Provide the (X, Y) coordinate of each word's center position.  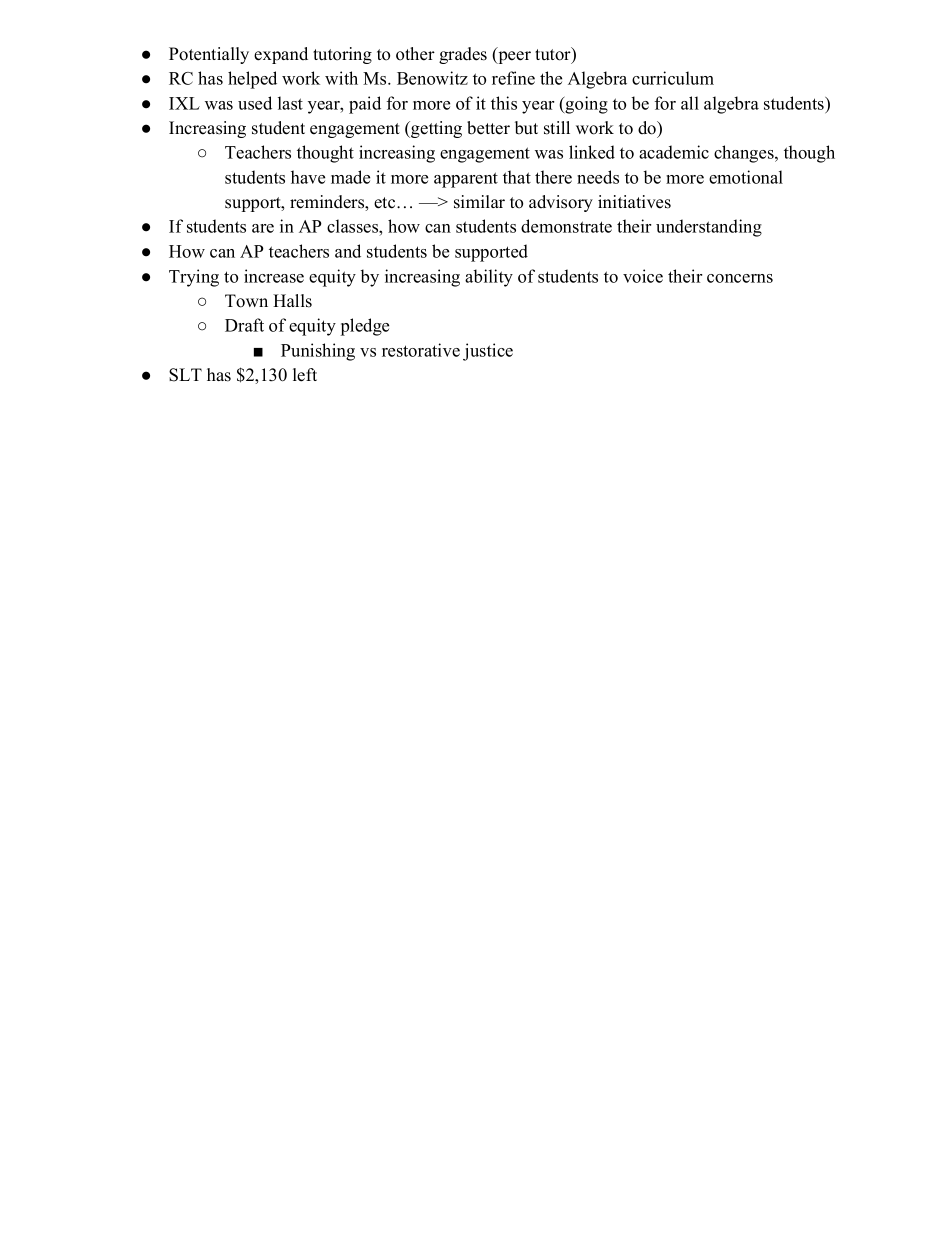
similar (479, 202)
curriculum (673, 78)
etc (386, 203)
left (305, 375)
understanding (709, 228)
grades (463, 55)
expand (281, 55)
